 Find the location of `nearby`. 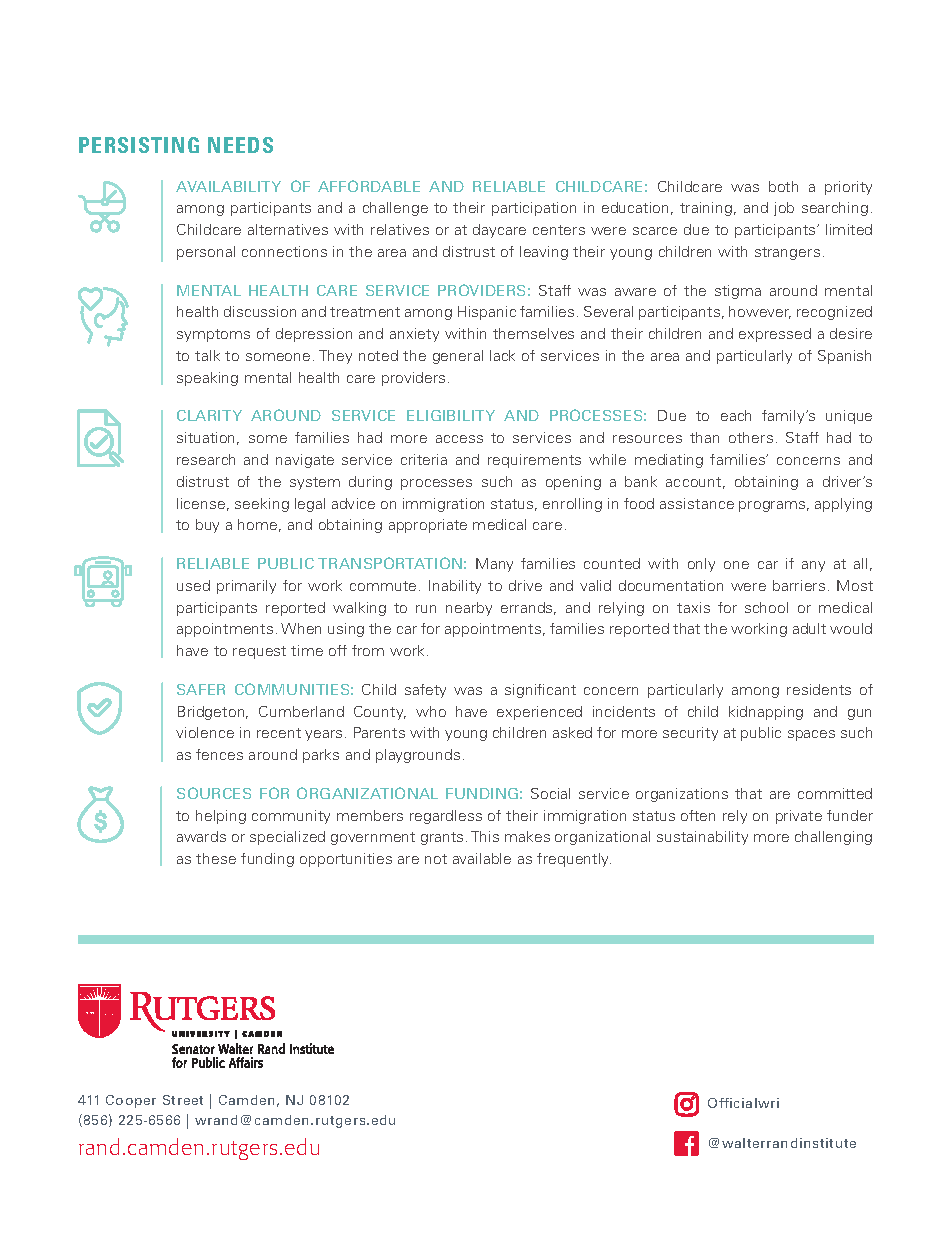

nearby is located at coordinates (469, 609).
